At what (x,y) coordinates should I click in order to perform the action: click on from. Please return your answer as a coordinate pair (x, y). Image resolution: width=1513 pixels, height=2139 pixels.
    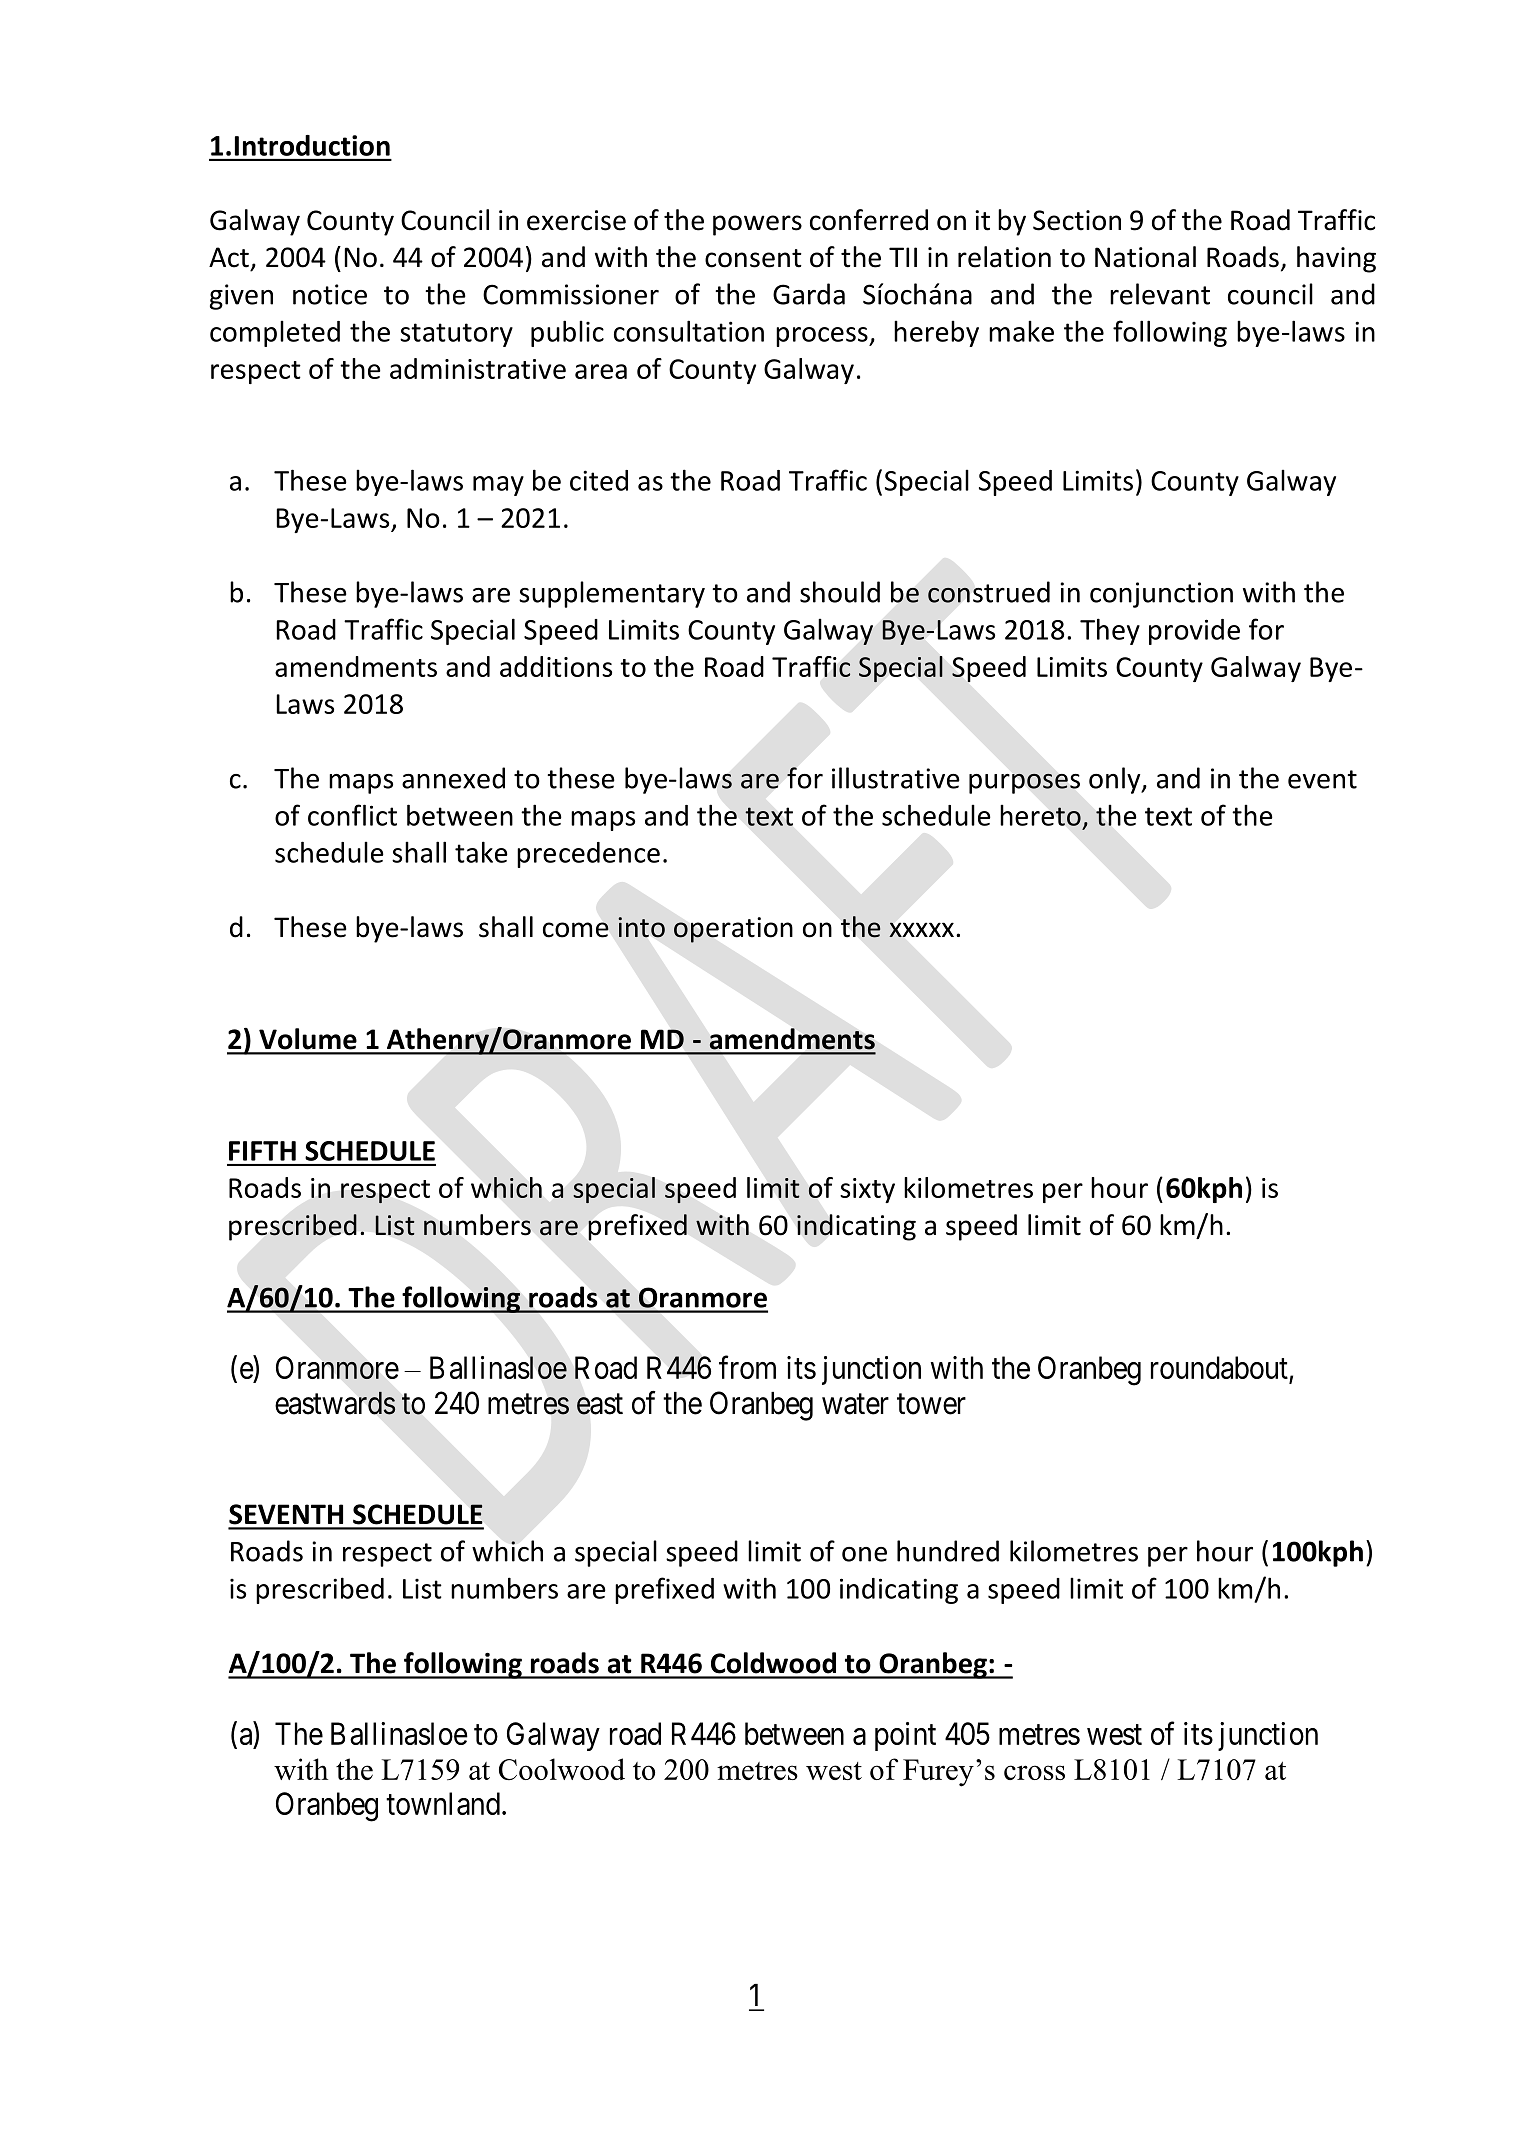
    Looking at the image, I should click on (747, 1367).
